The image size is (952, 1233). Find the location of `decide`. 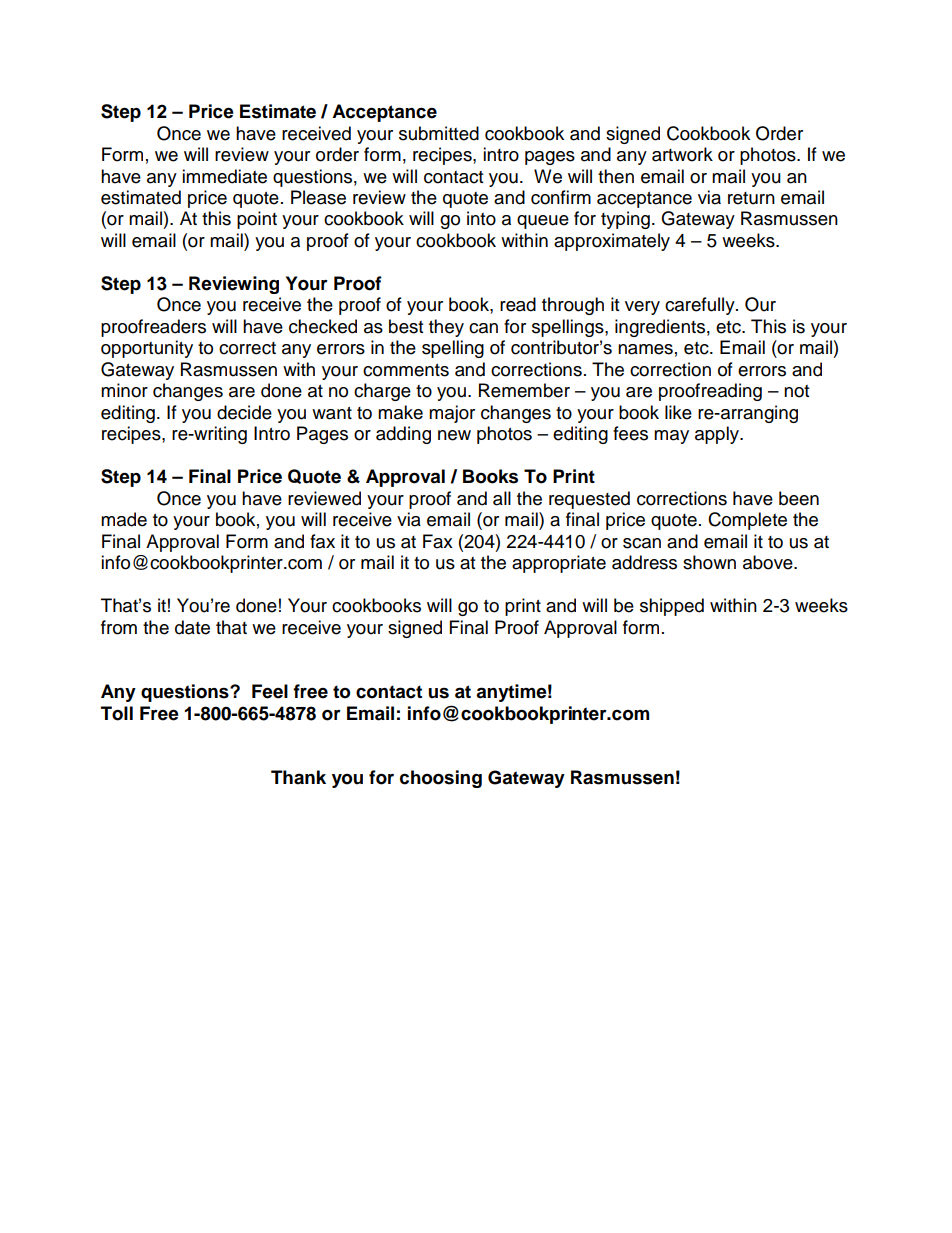

decide is located at coordinates (244, 412).
